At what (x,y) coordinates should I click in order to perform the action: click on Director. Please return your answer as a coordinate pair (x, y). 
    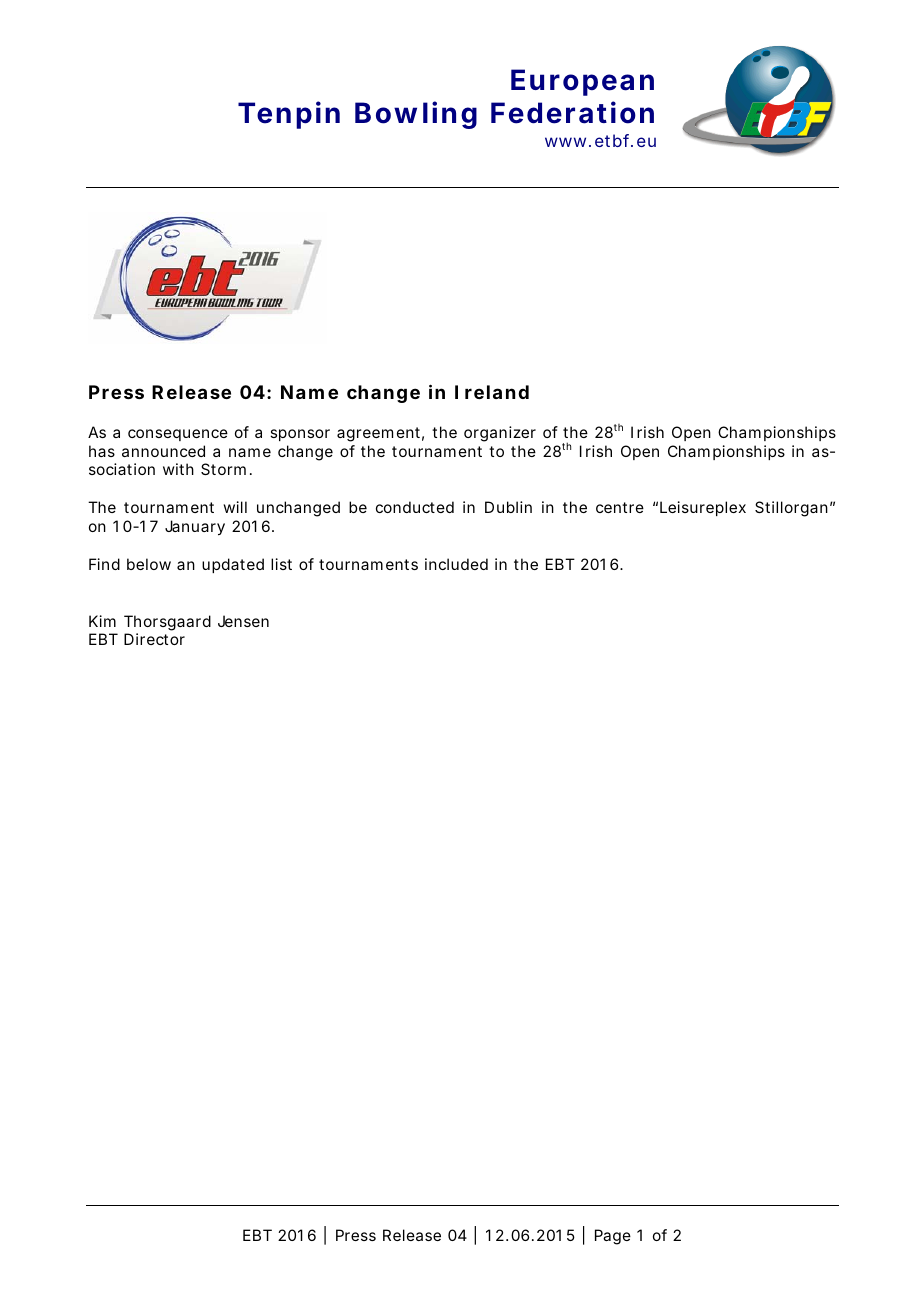
    Looking at the image, I should click on (154, 639).
